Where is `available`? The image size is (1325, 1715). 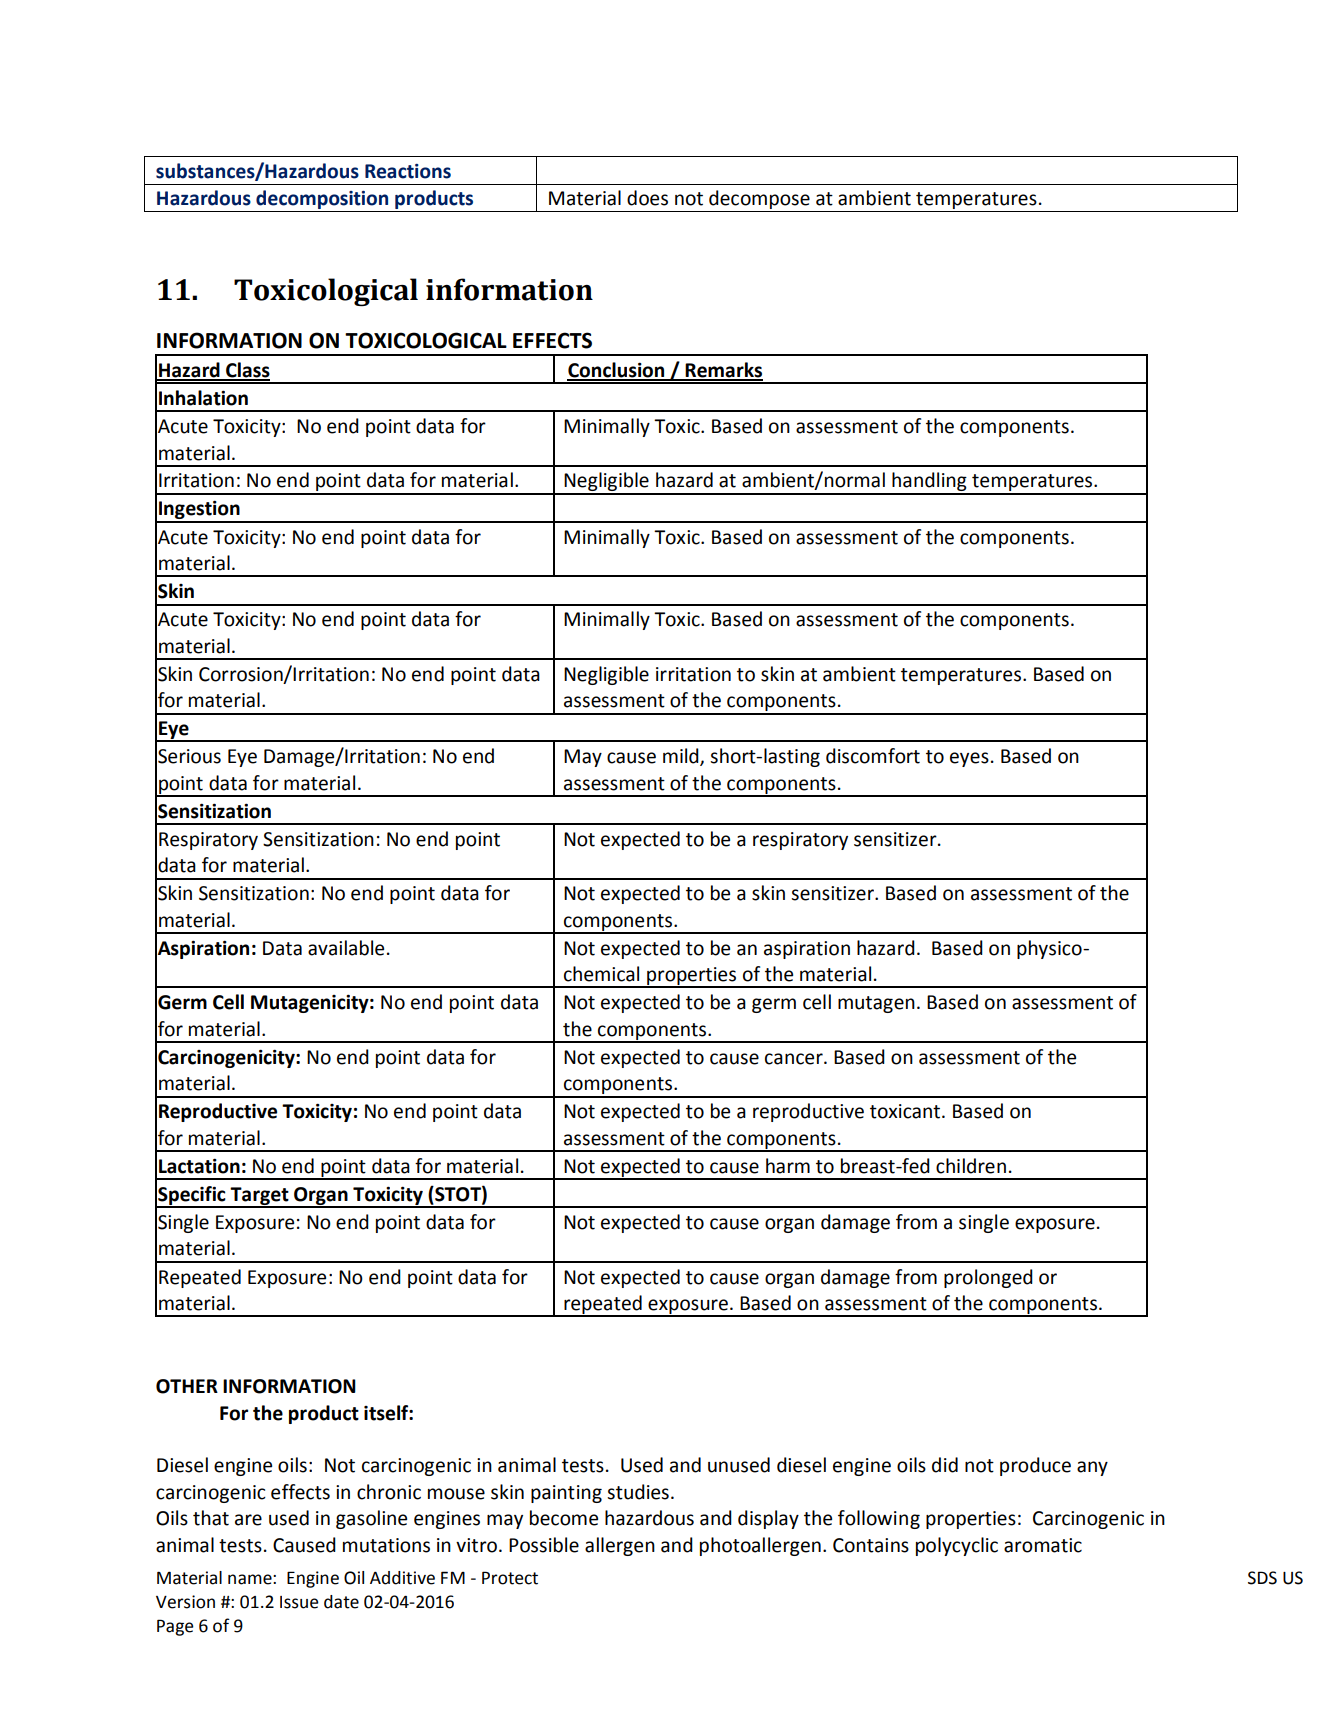
available is located at coordinates (346, 948).
